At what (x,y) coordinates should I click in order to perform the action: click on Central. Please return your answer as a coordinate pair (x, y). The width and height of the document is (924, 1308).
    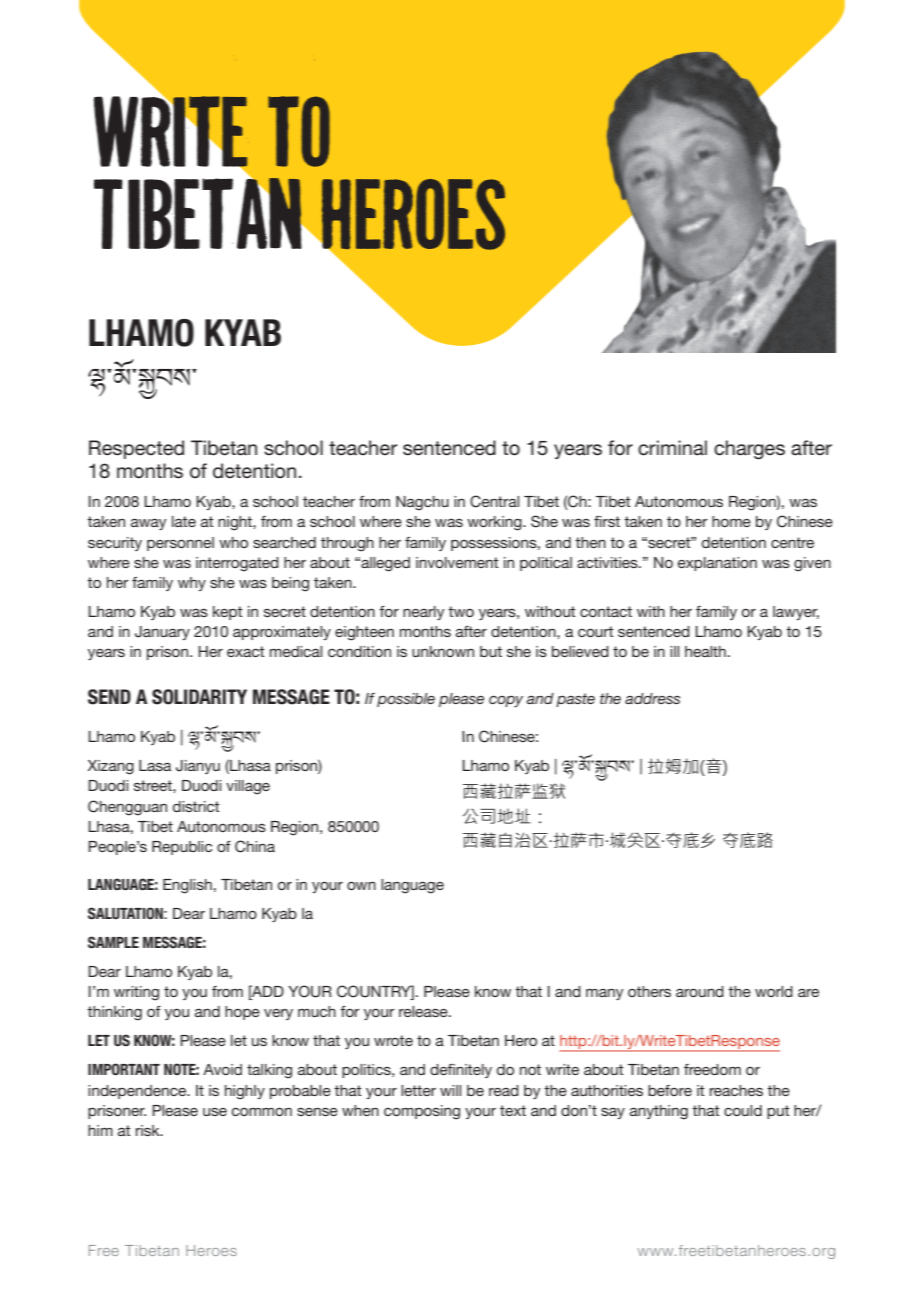
    Looking at the image, I should click on (494, 501).
